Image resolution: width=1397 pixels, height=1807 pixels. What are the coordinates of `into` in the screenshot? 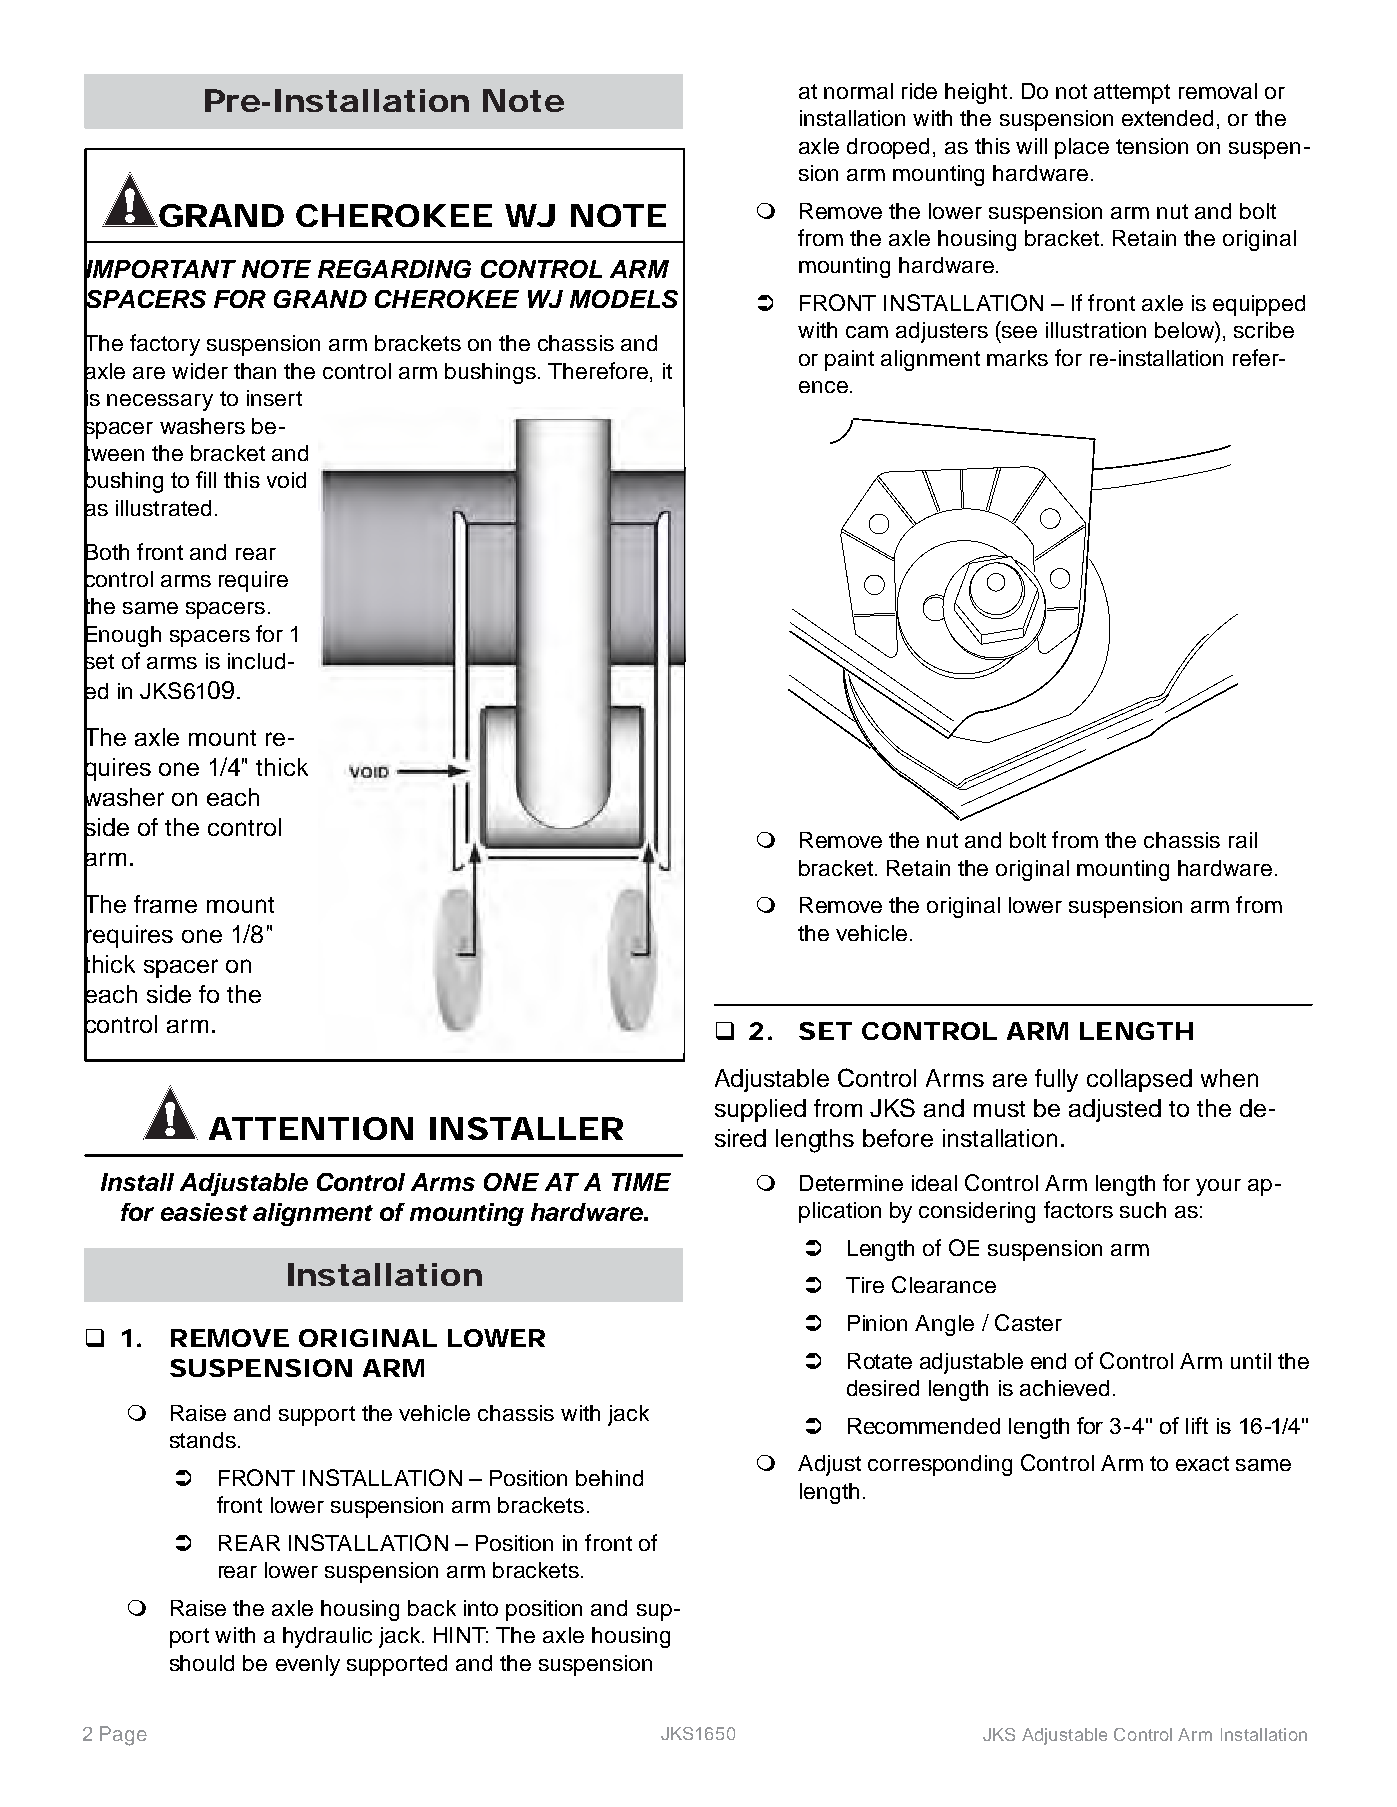 It's located at (481, 1608).
